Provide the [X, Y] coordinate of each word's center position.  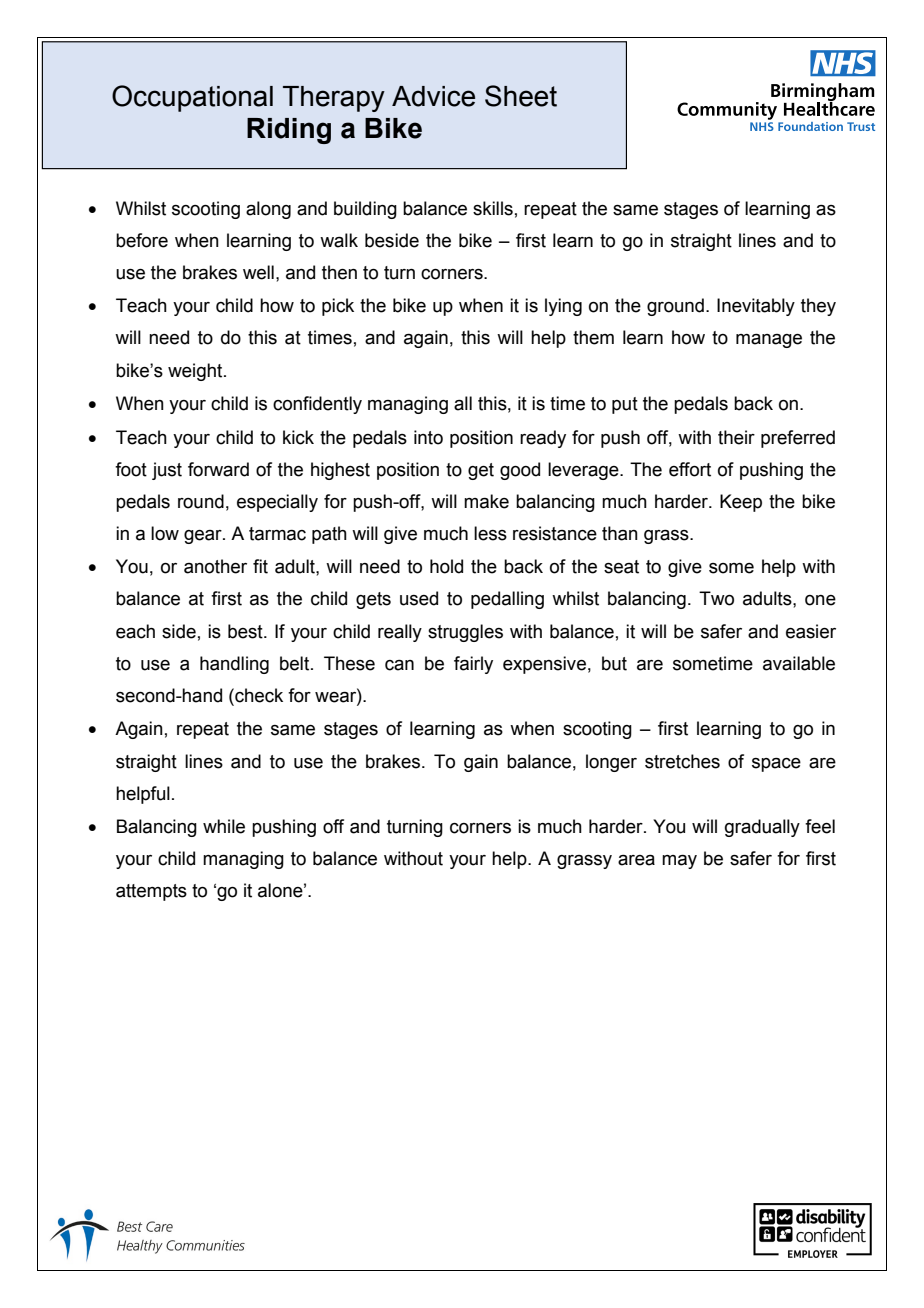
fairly [473, 665]
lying [563, 307]
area [636, 860]
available [799, 663]
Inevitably [756, 307]
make [486, 501]
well [258, 272]
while [224, 826]
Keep [741, 503]
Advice [433, 96]
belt [296, 663]
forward [218, 469]
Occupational [192, 98]
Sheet [521, 96]
